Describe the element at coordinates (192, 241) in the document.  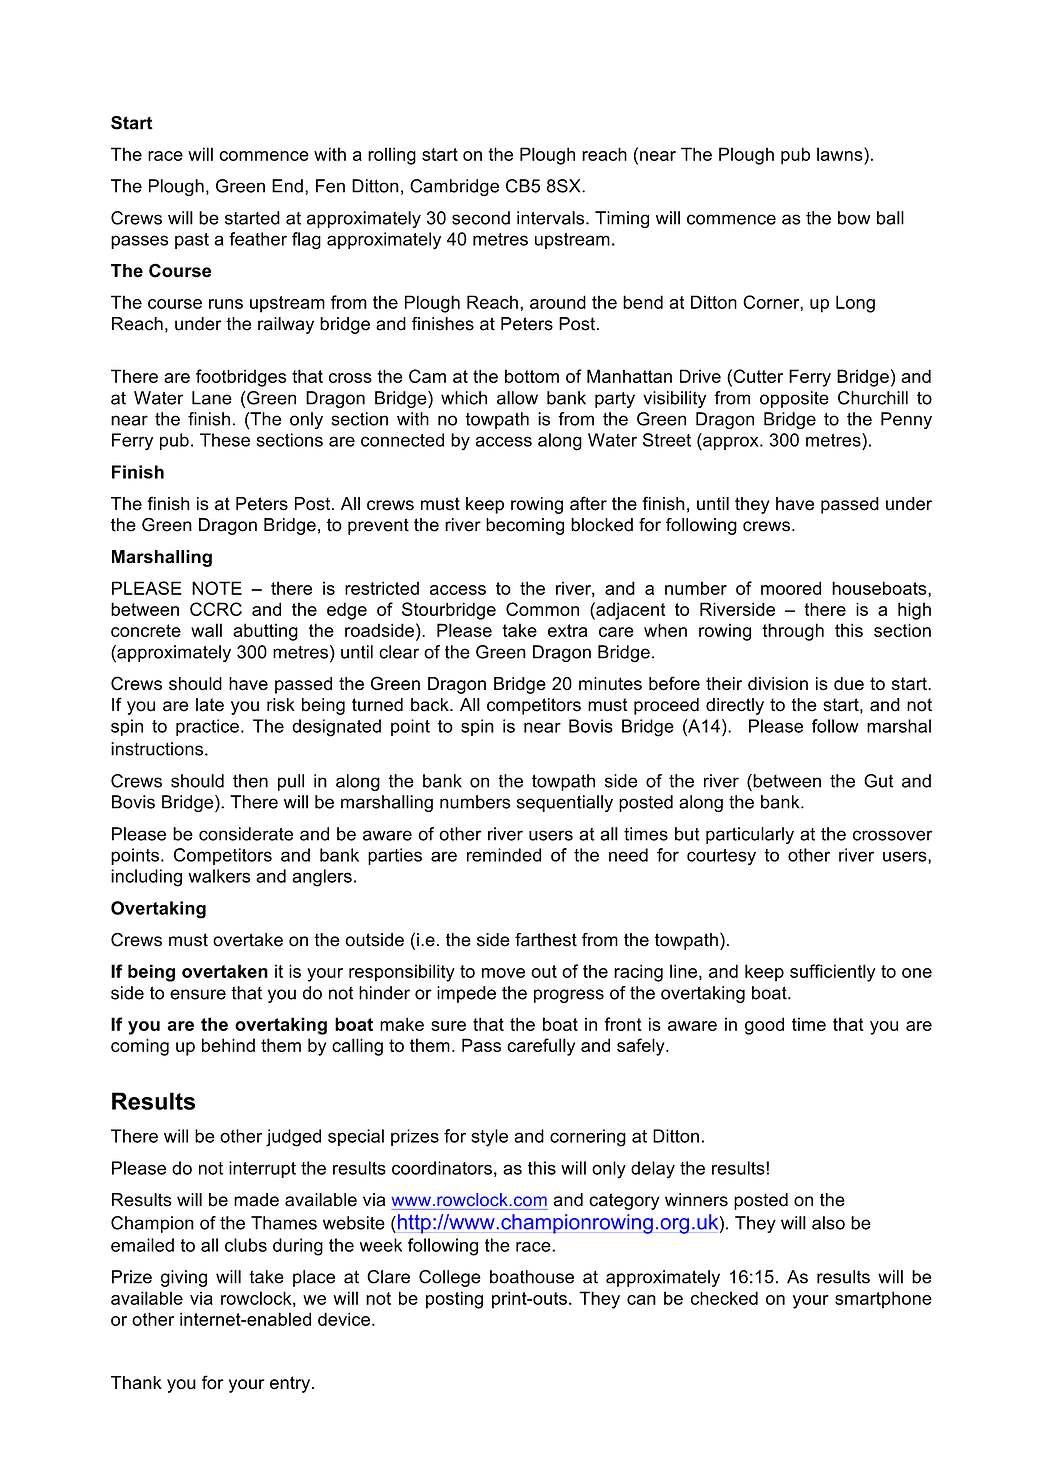
I see `past` at that location.
